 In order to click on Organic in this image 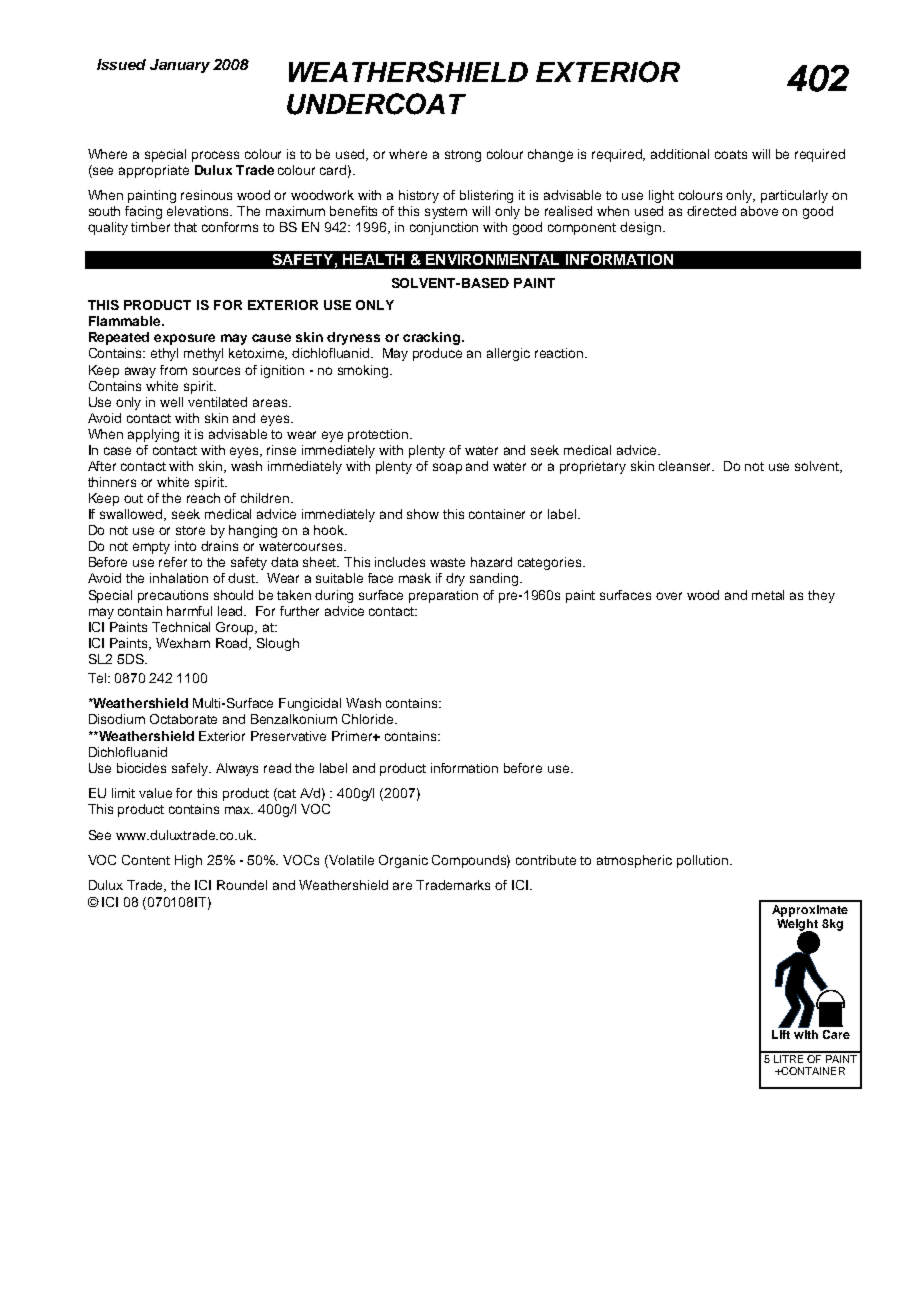, I will do `click(403, 861)`.
